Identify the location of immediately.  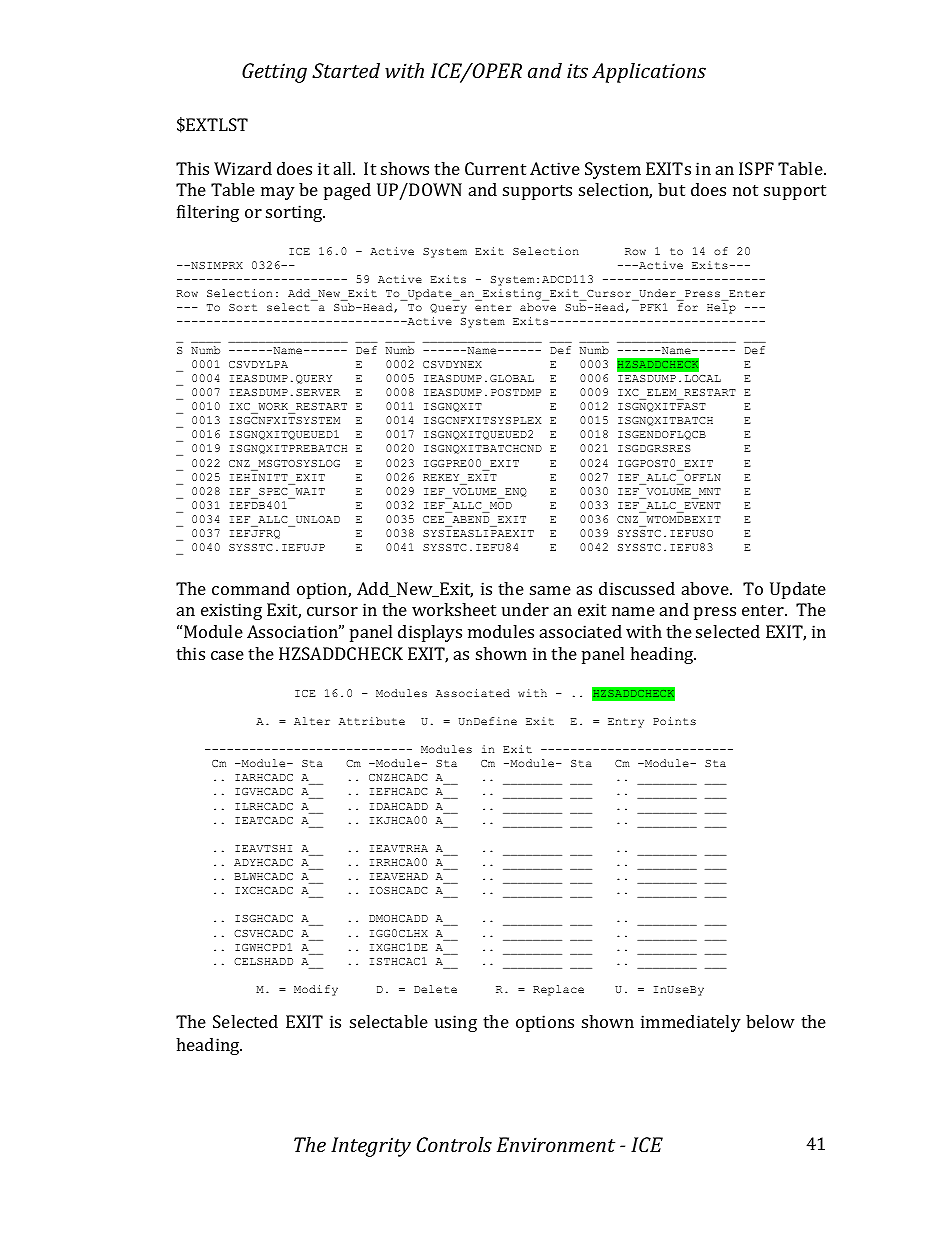
(691, 1023).
